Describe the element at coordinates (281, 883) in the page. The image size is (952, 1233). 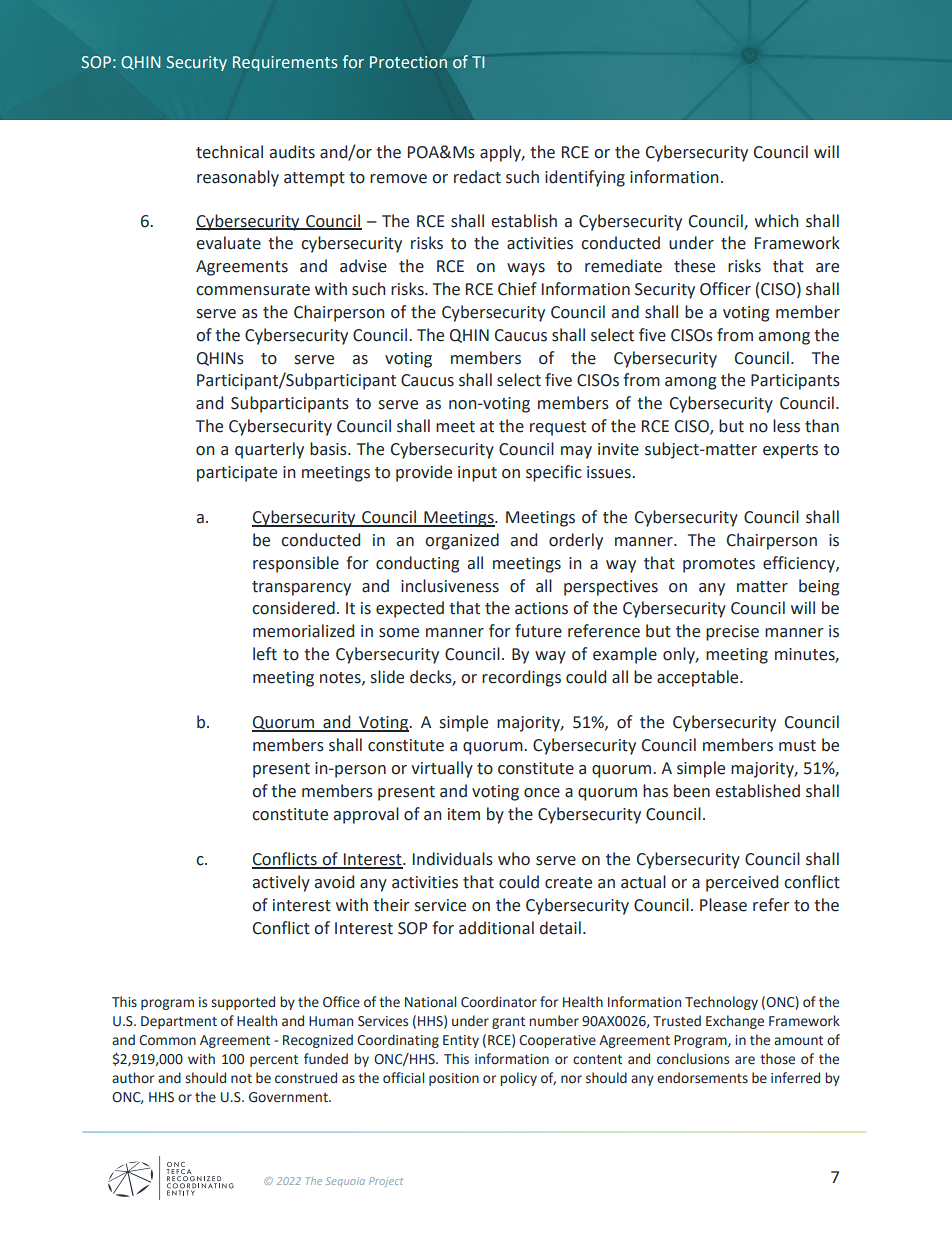
I see `actively` at that location.
